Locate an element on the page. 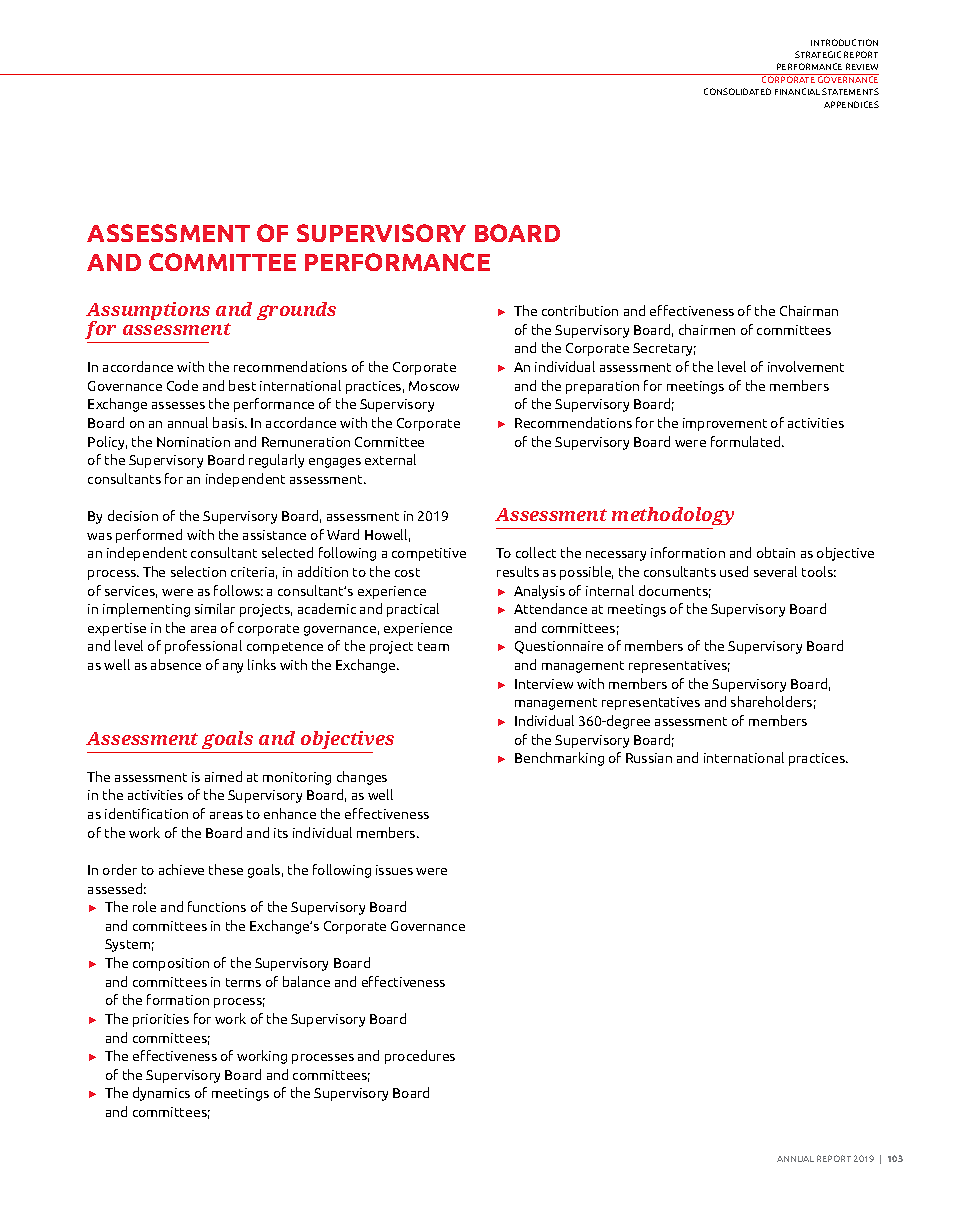 Image resolution: width=967 pixels, height=1232 pixels. Assumptions is located at coordinates (148, 313).
